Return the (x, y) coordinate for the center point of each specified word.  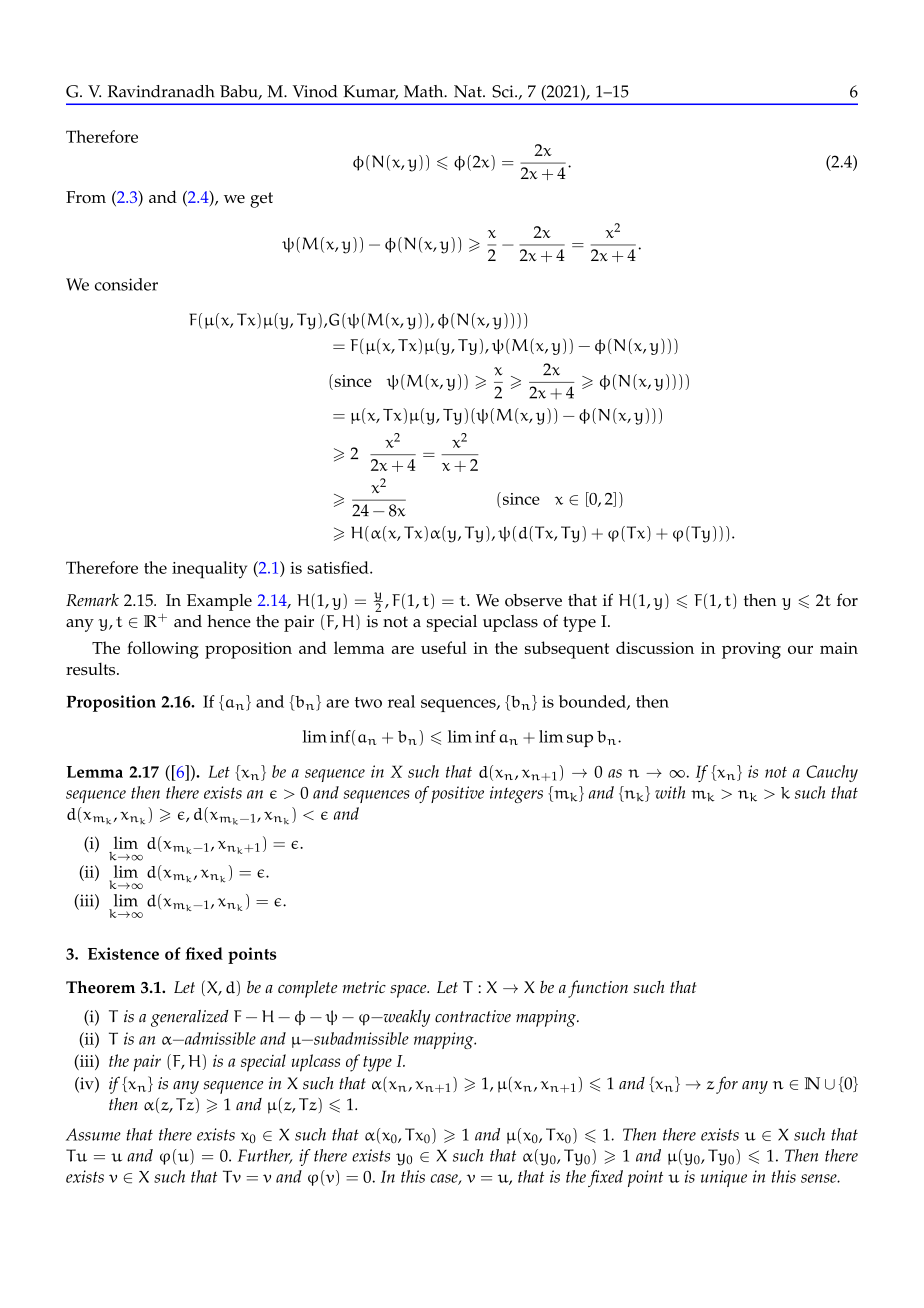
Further (265, 1156)
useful (444, 647)
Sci (504, 91)
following (163, 650)
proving (751, 650)
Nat (469, 91)
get (261, 200)
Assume (93, 1134)
